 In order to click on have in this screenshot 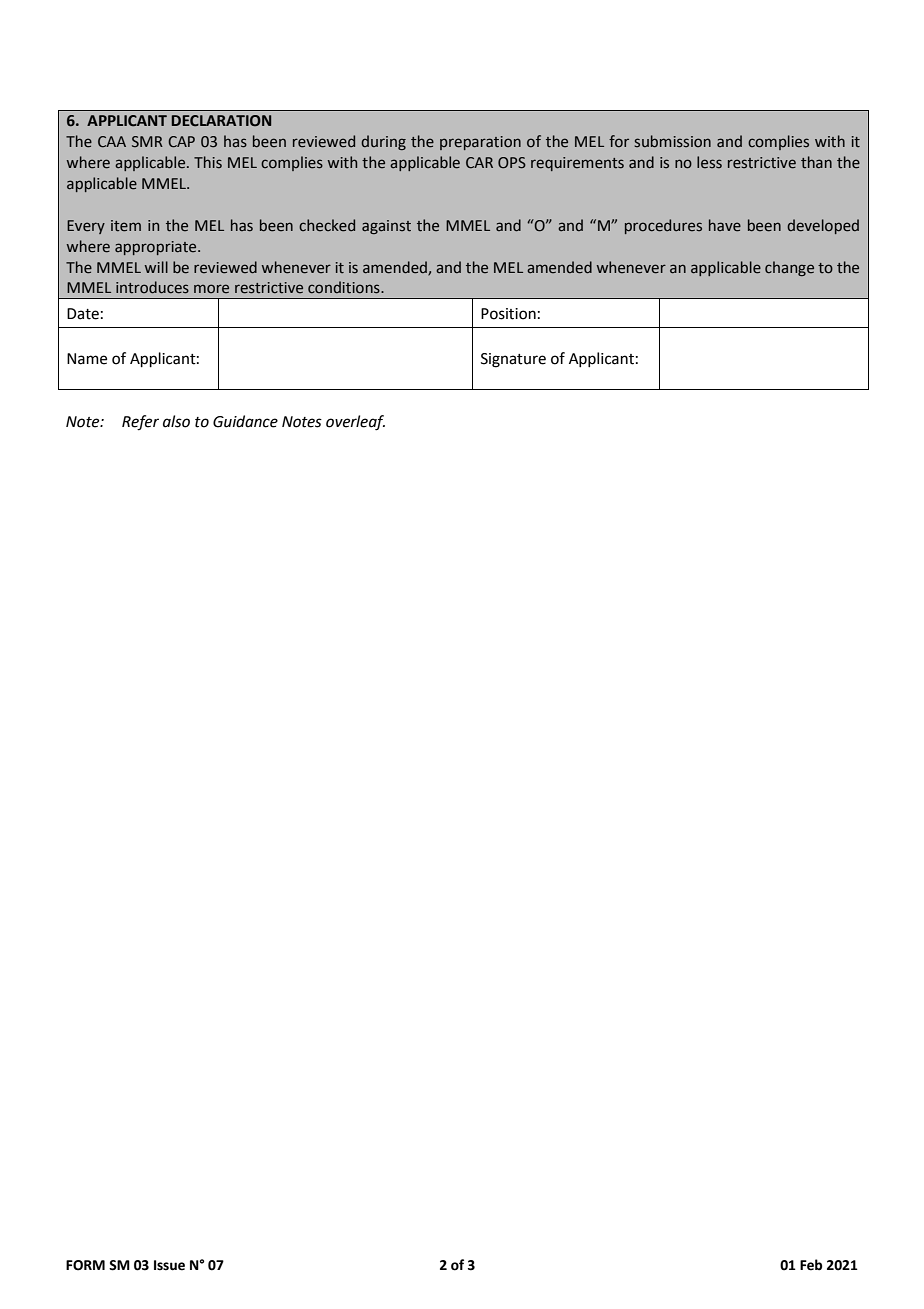, I will do `click(725, 225)`.
